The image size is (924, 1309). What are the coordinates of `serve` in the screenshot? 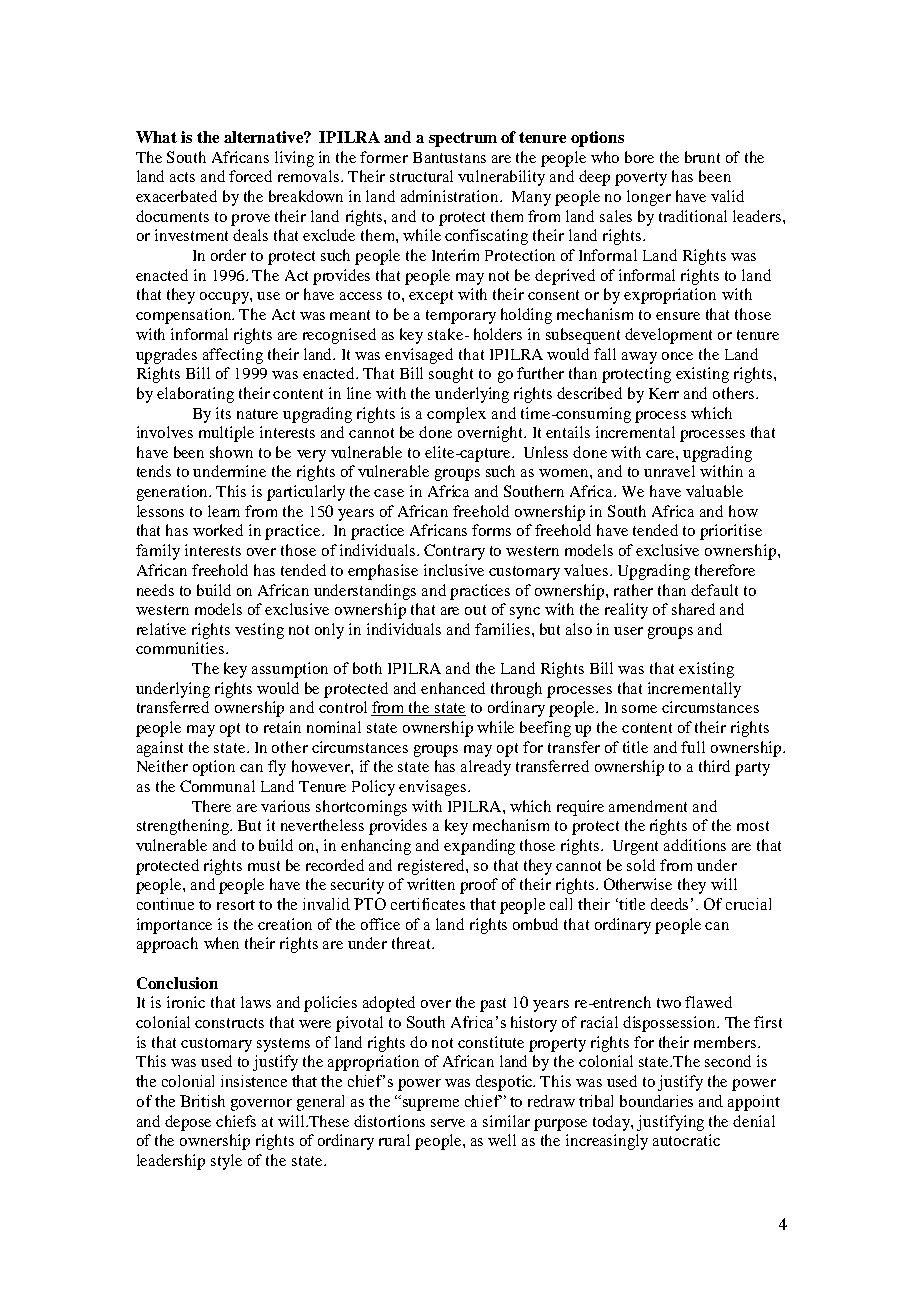 It's located at (448, 1123).
